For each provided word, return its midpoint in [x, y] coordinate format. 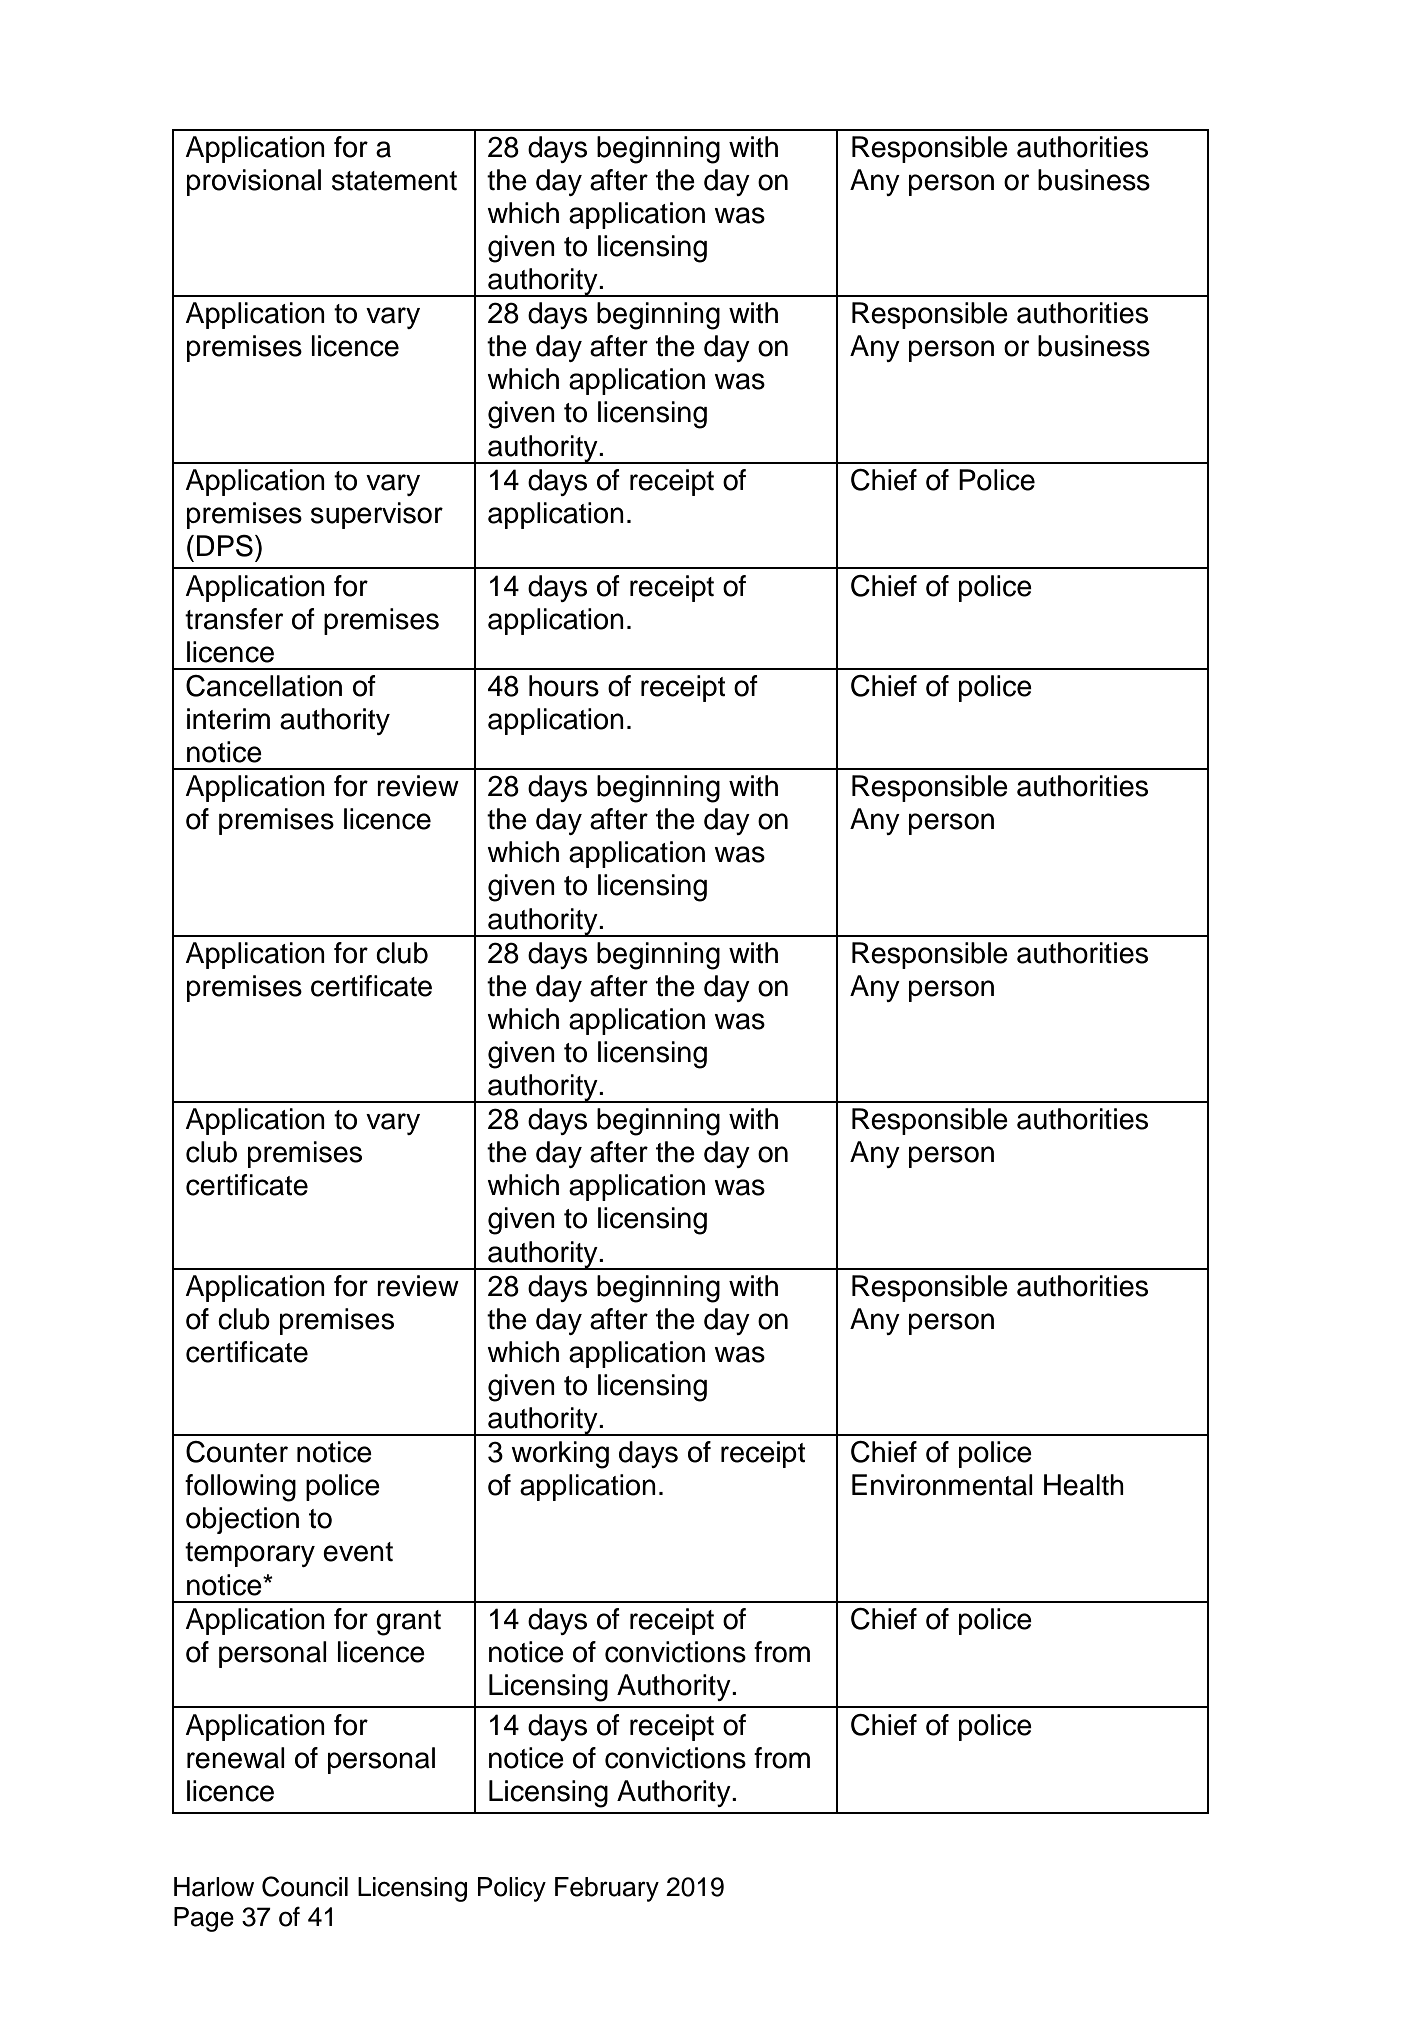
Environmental [942, 1485]
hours [564, 686]
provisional [254, 182]
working [560, 1455]
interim [228, 719]
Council [305, 1886]
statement [394, 181]
